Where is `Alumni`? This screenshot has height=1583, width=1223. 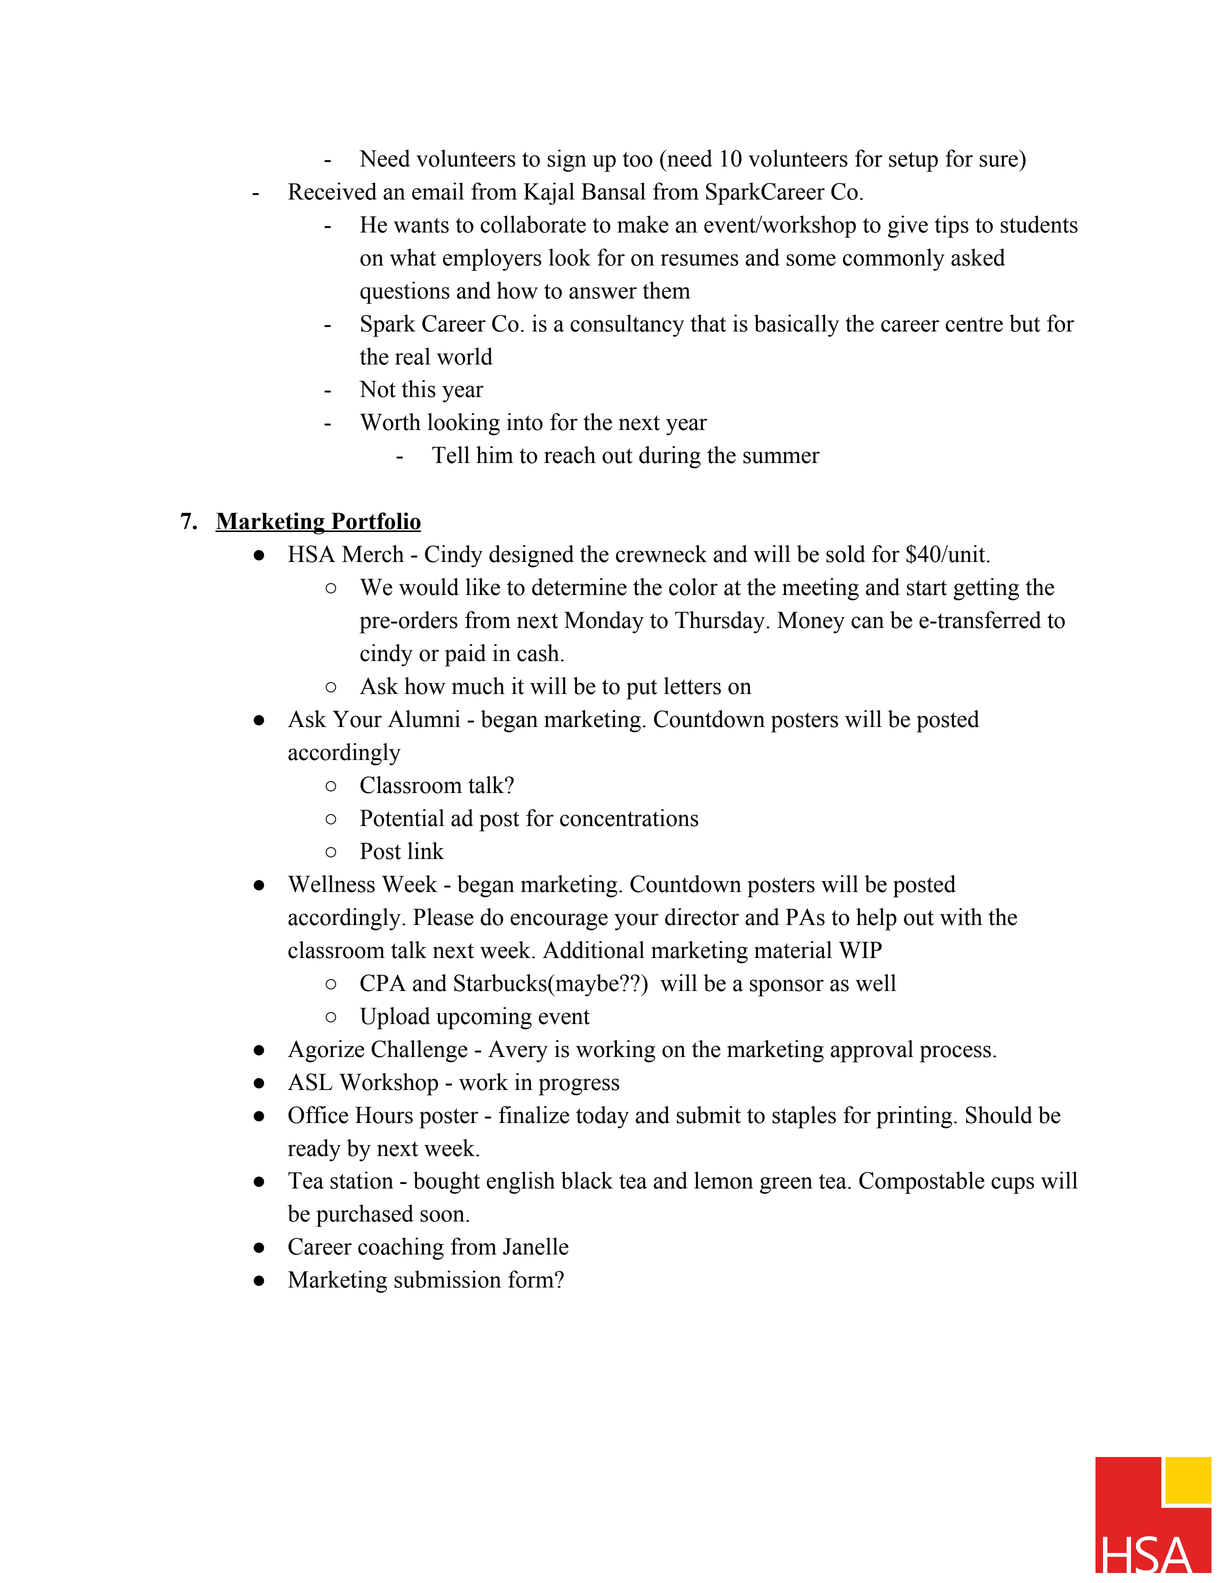
Alumni is located at coordinates (424, 719).
